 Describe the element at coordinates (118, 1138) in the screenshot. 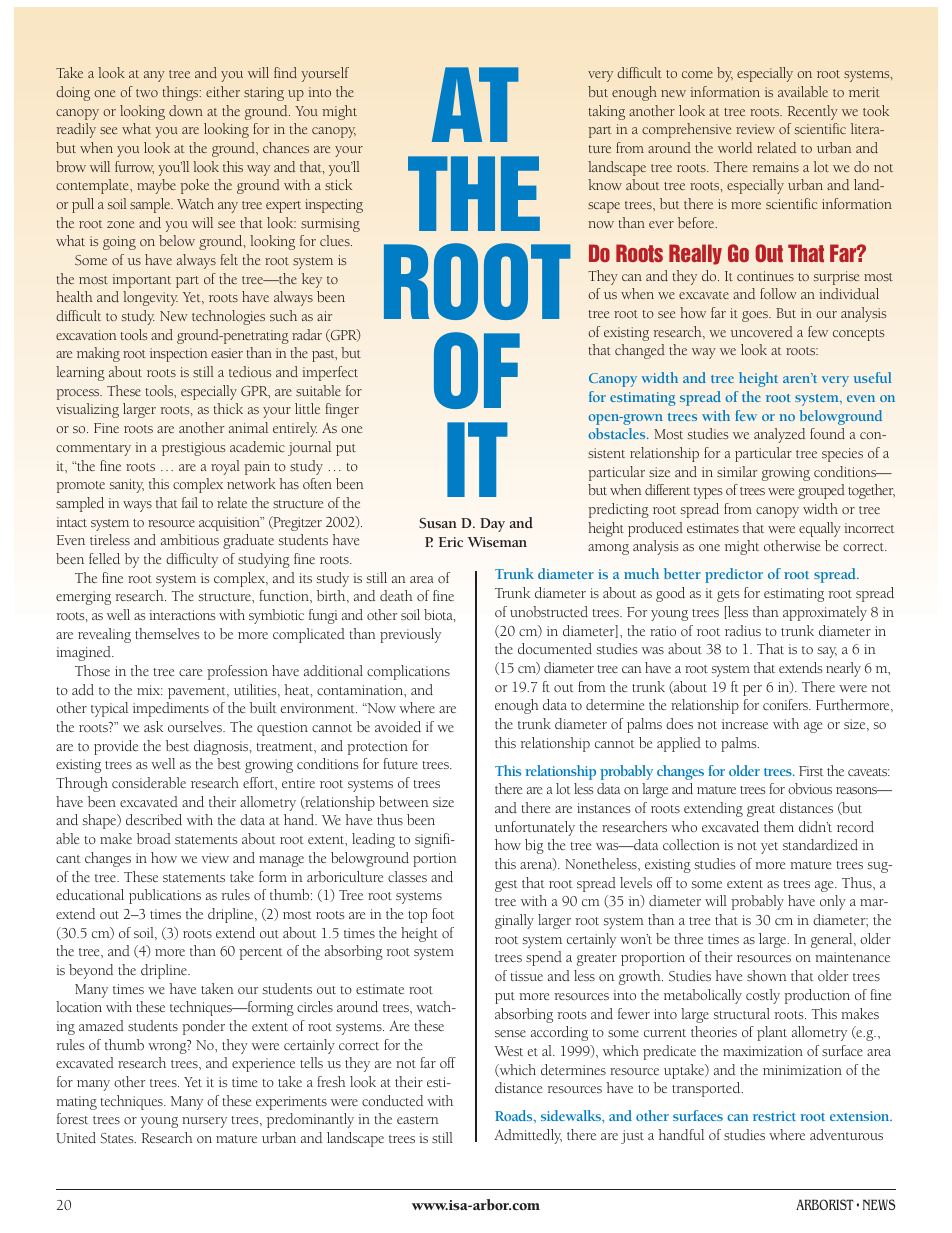

I see `States` at that location.
